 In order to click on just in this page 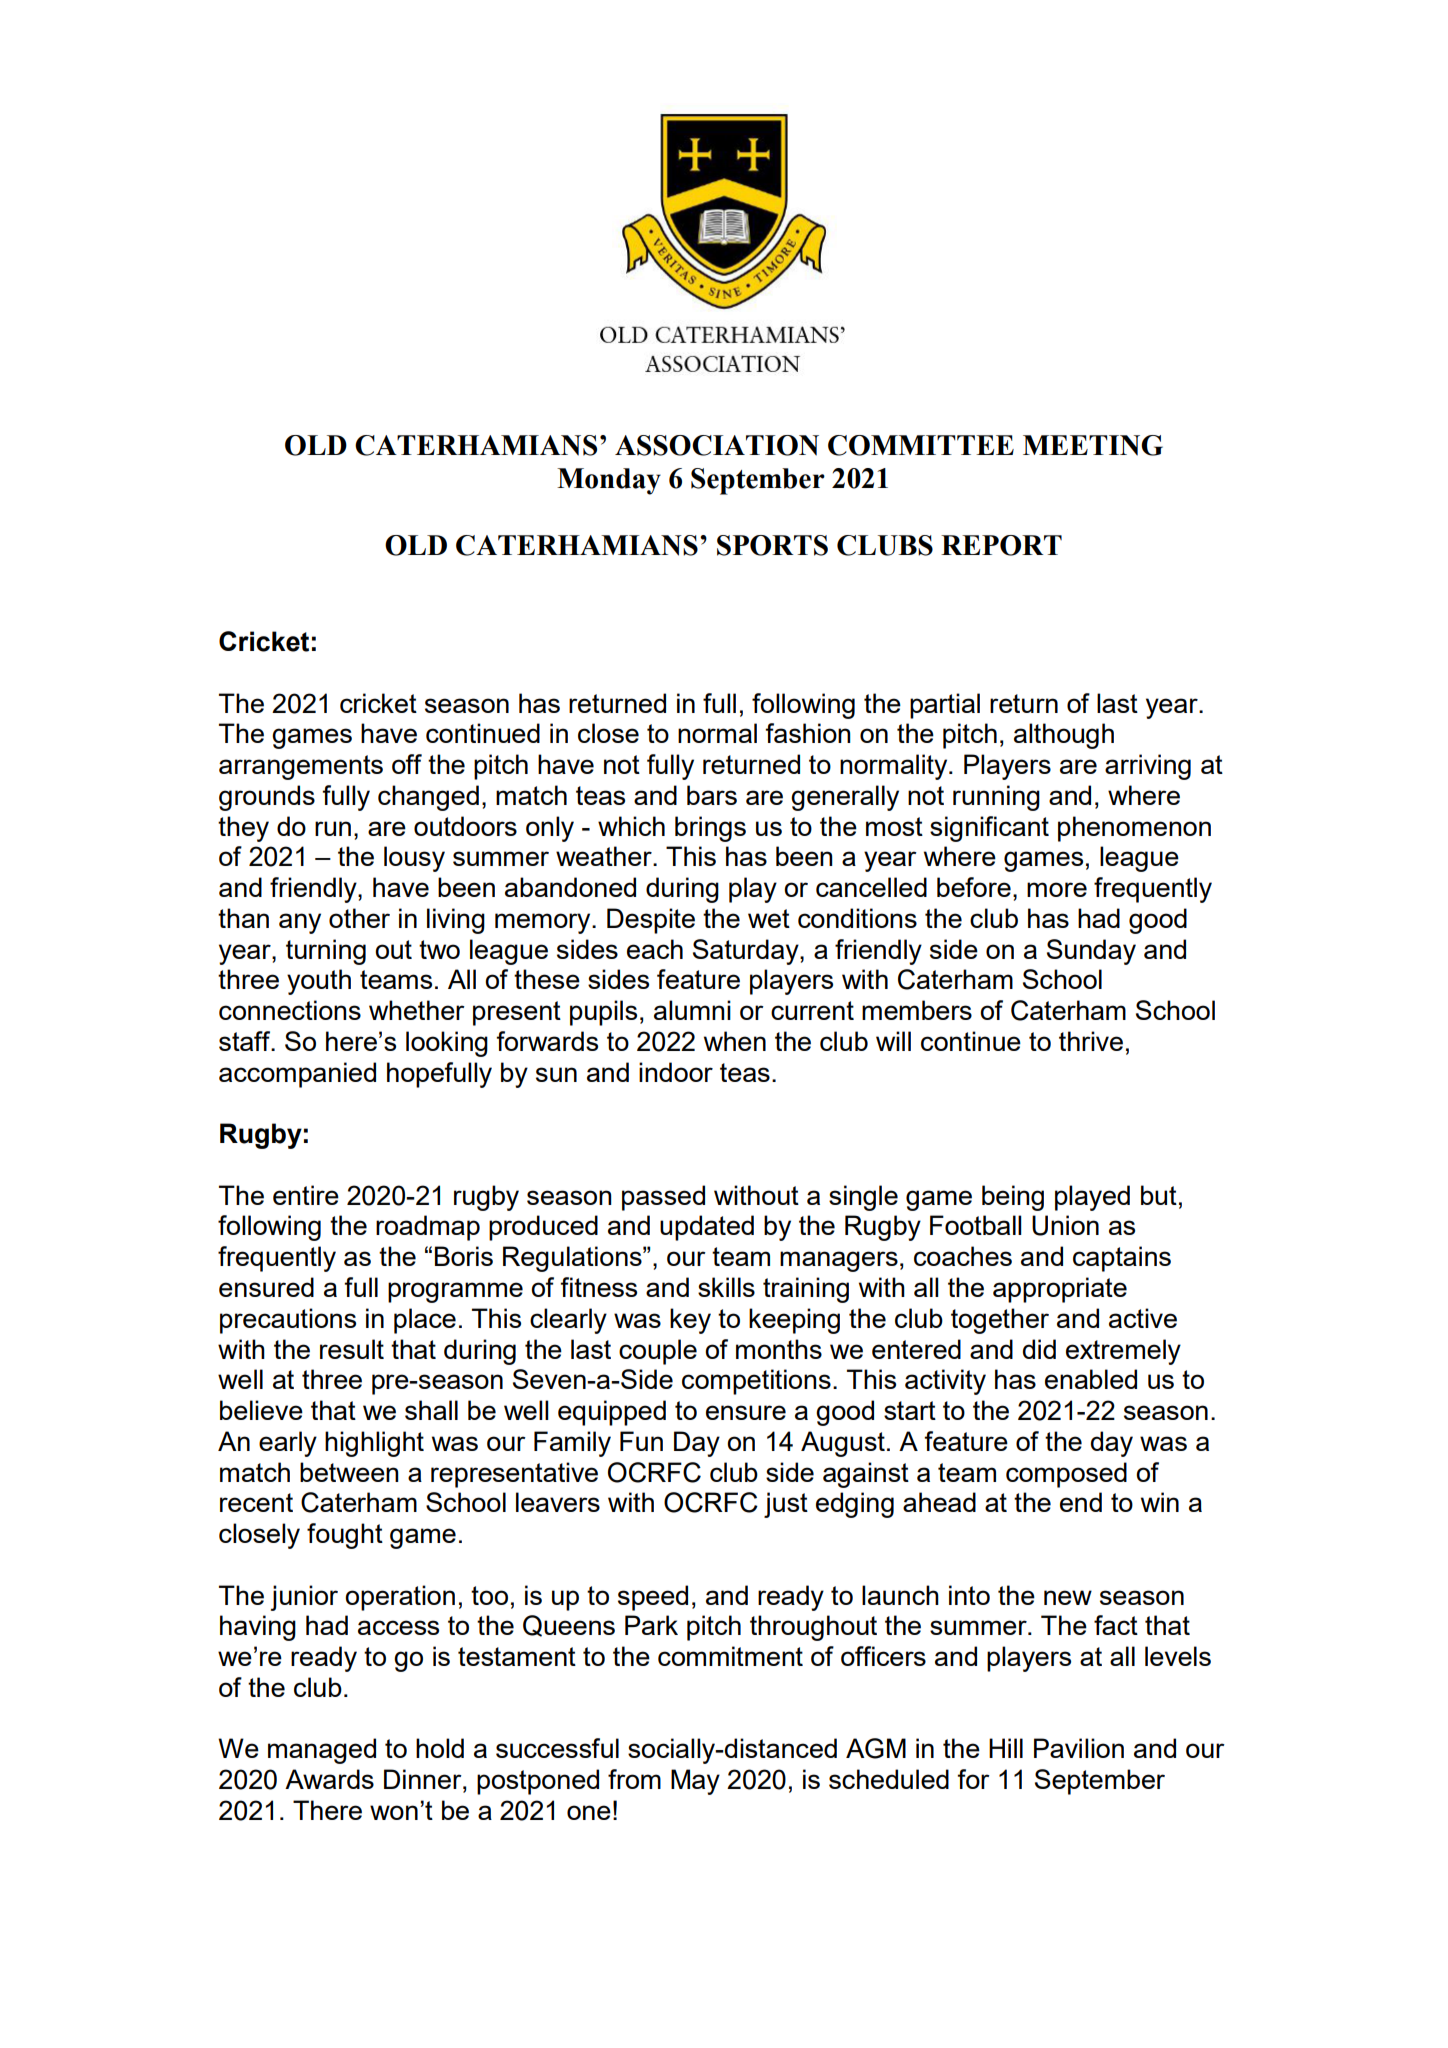, I will do `click(786, 1505)`.
